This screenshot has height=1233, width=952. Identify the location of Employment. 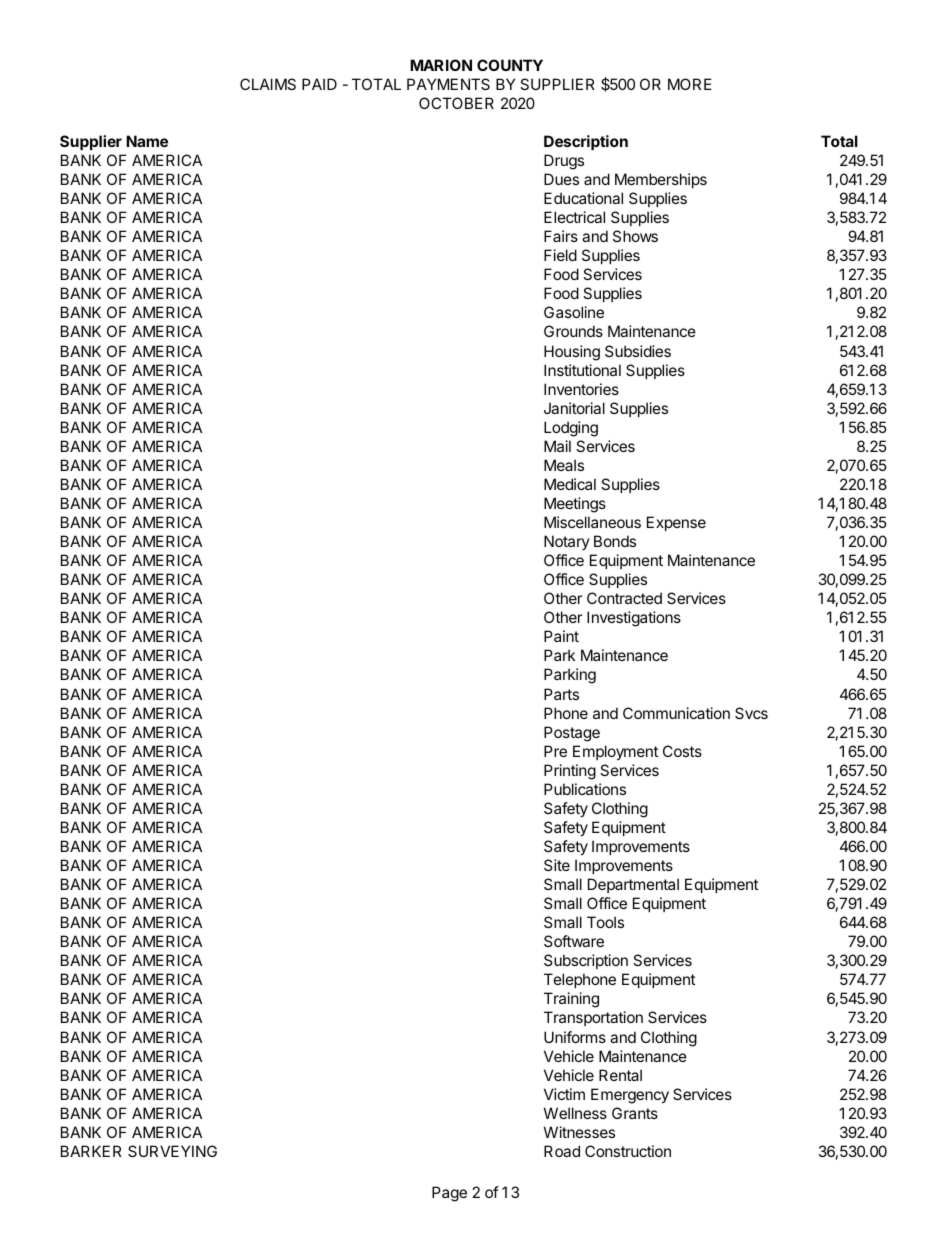
(615, 752).
